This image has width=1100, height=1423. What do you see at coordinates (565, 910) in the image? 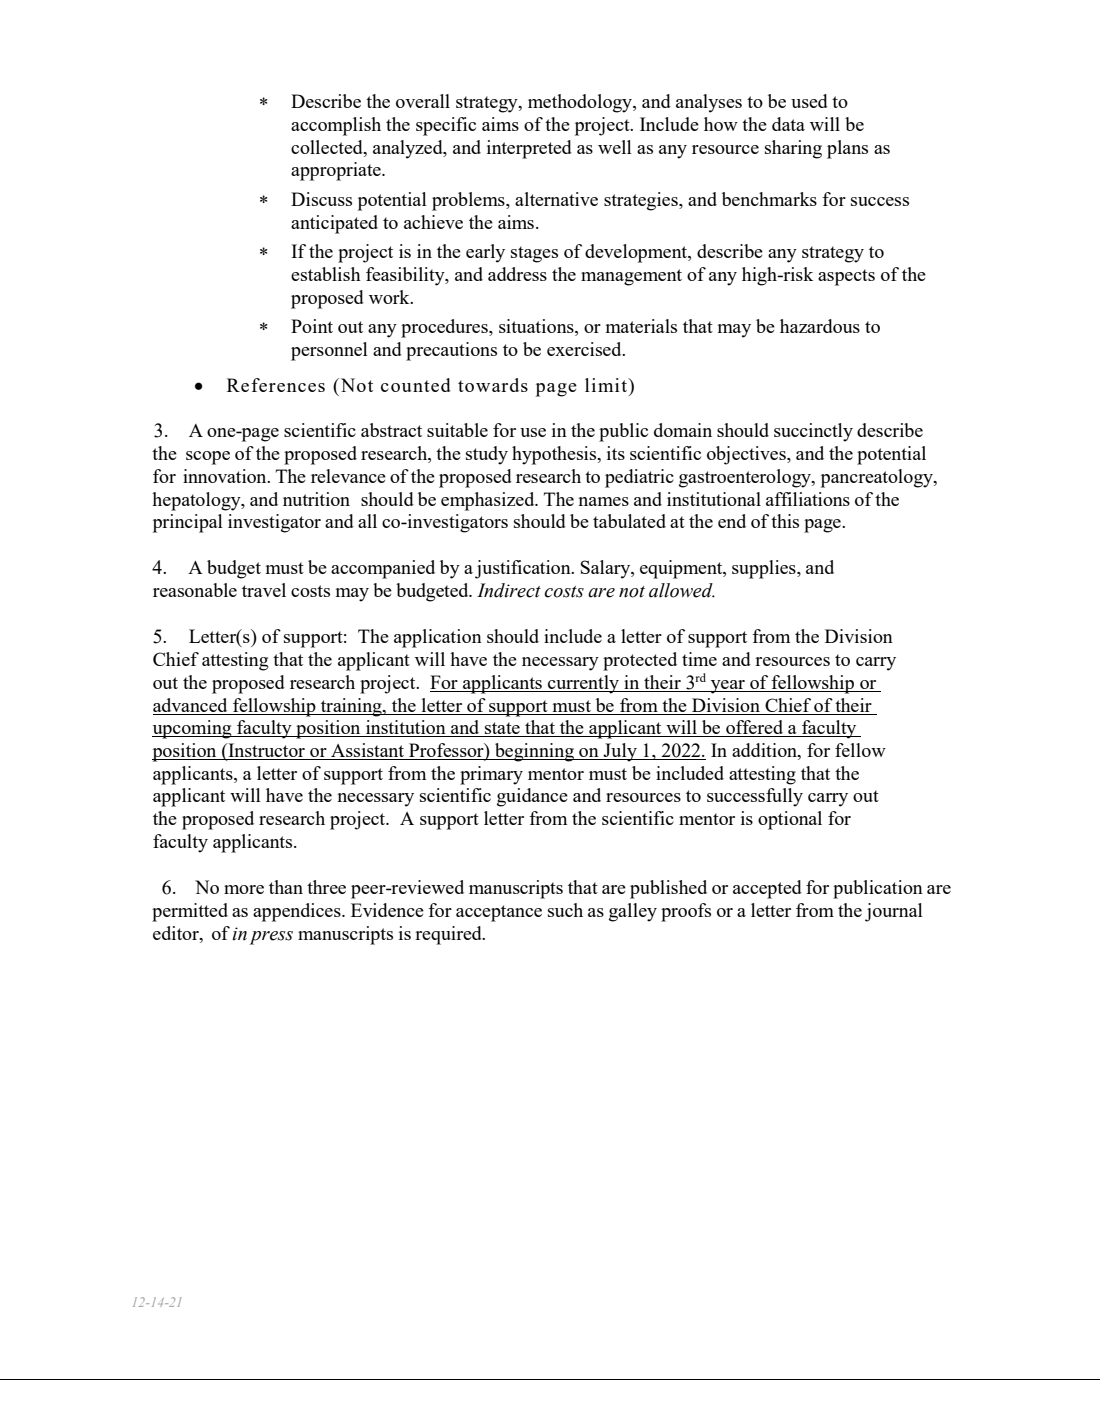
I see `such` at bounding box center [565, 910].
